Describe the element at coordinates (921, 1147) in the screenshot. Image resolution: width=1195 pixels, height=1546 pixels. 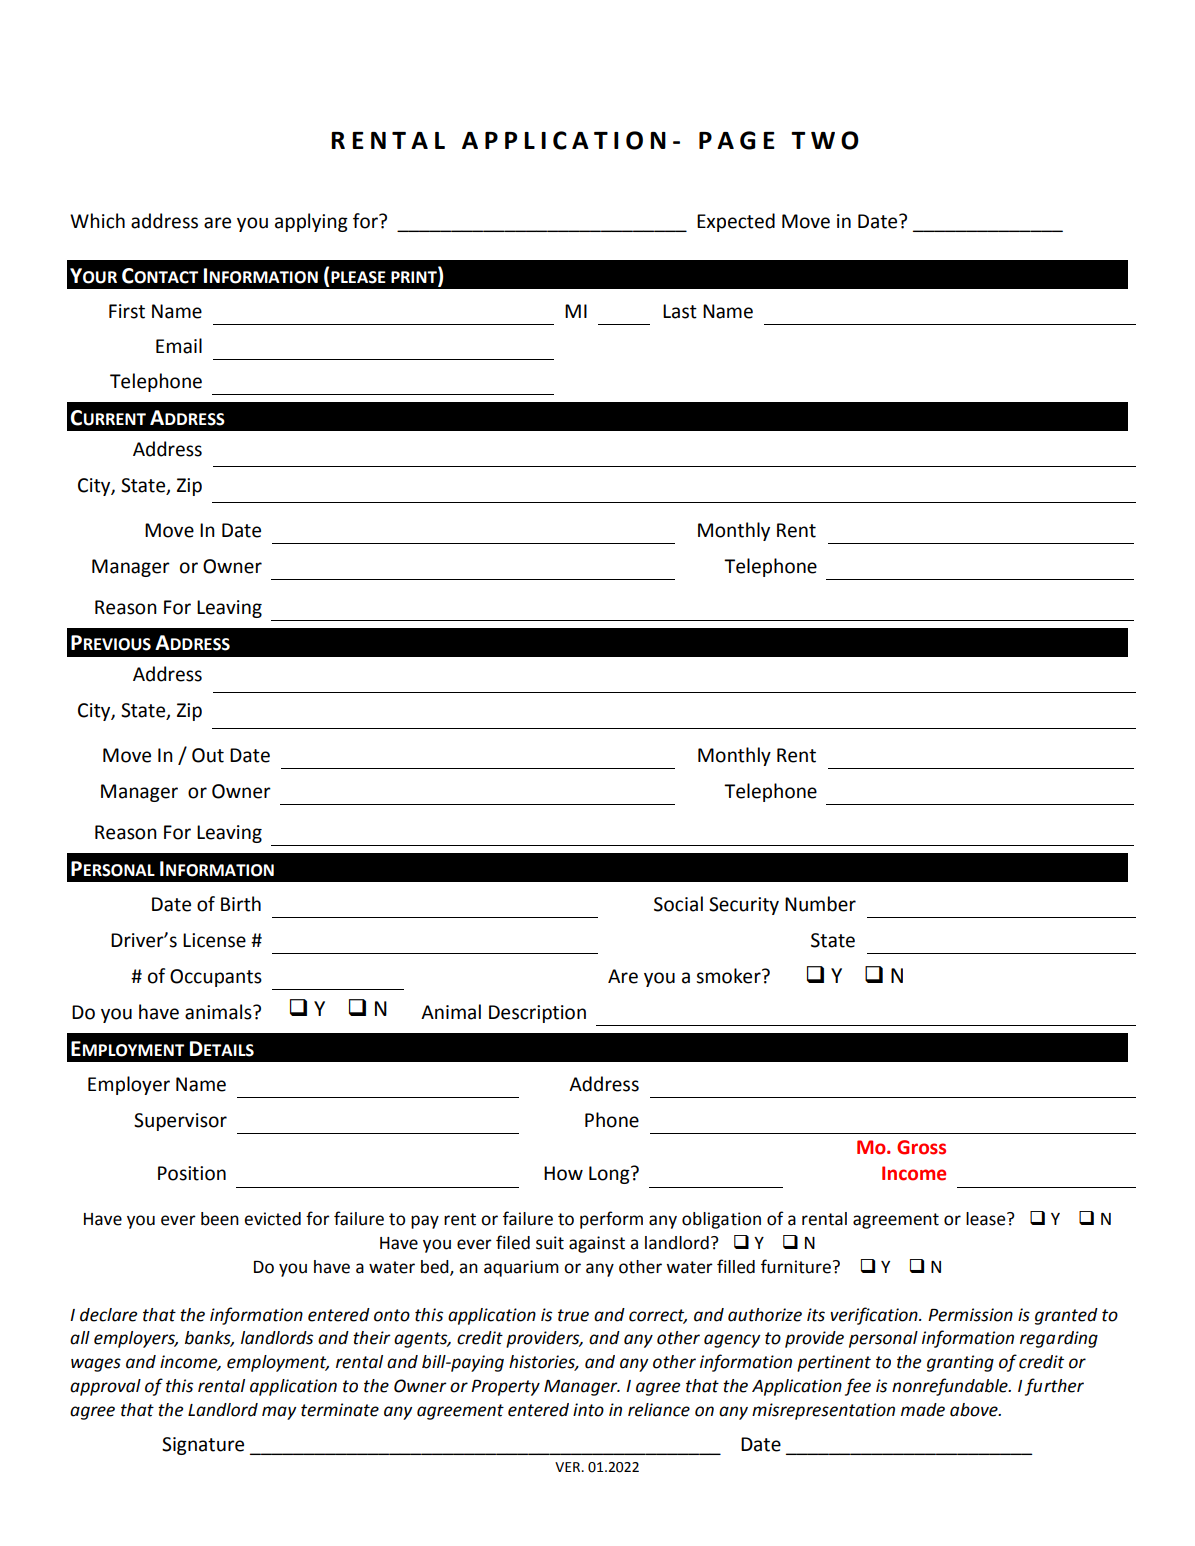
I see `Gross` at that location.
